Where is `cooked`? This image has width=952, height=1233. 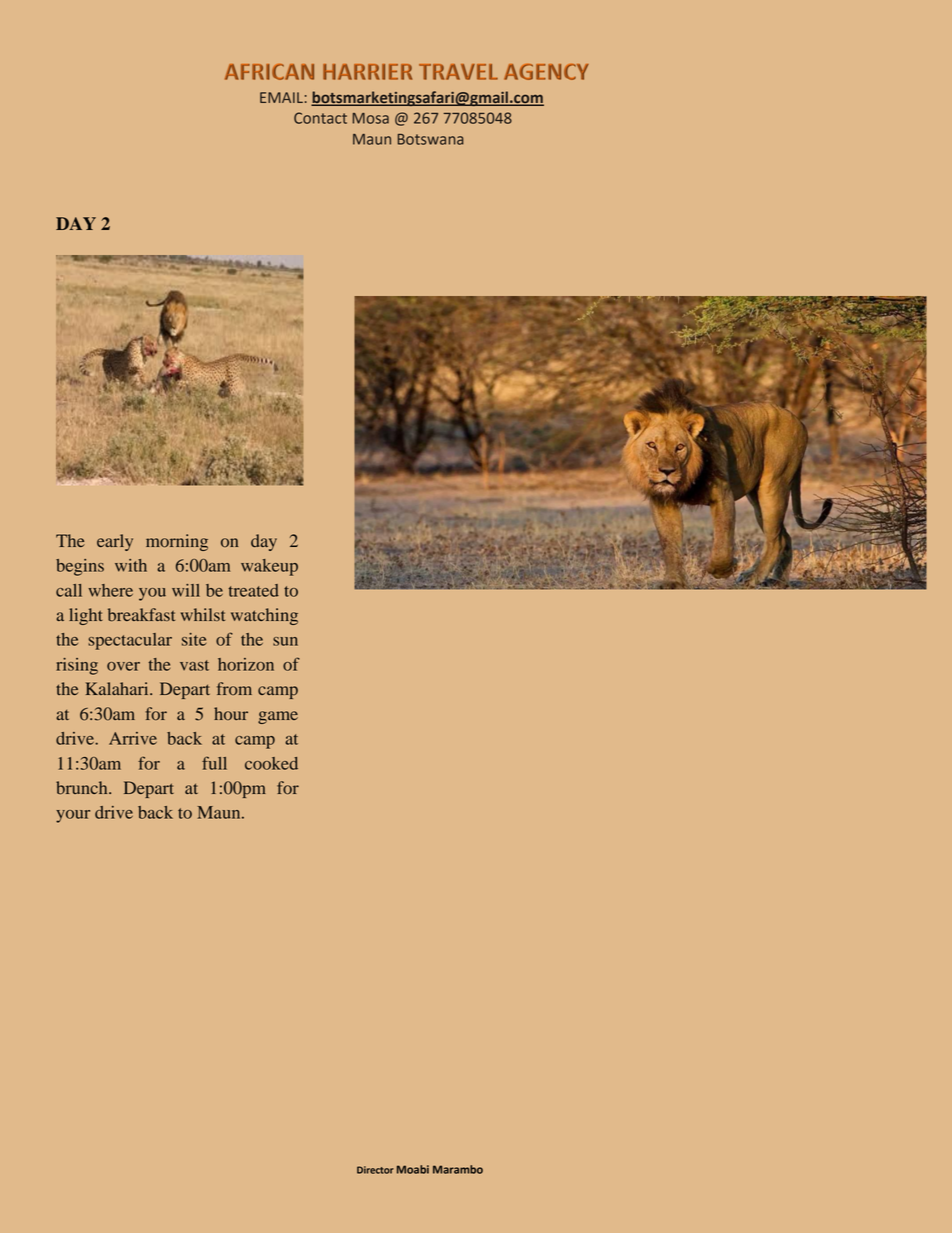
cooked is located at coordinates (271, 763).
